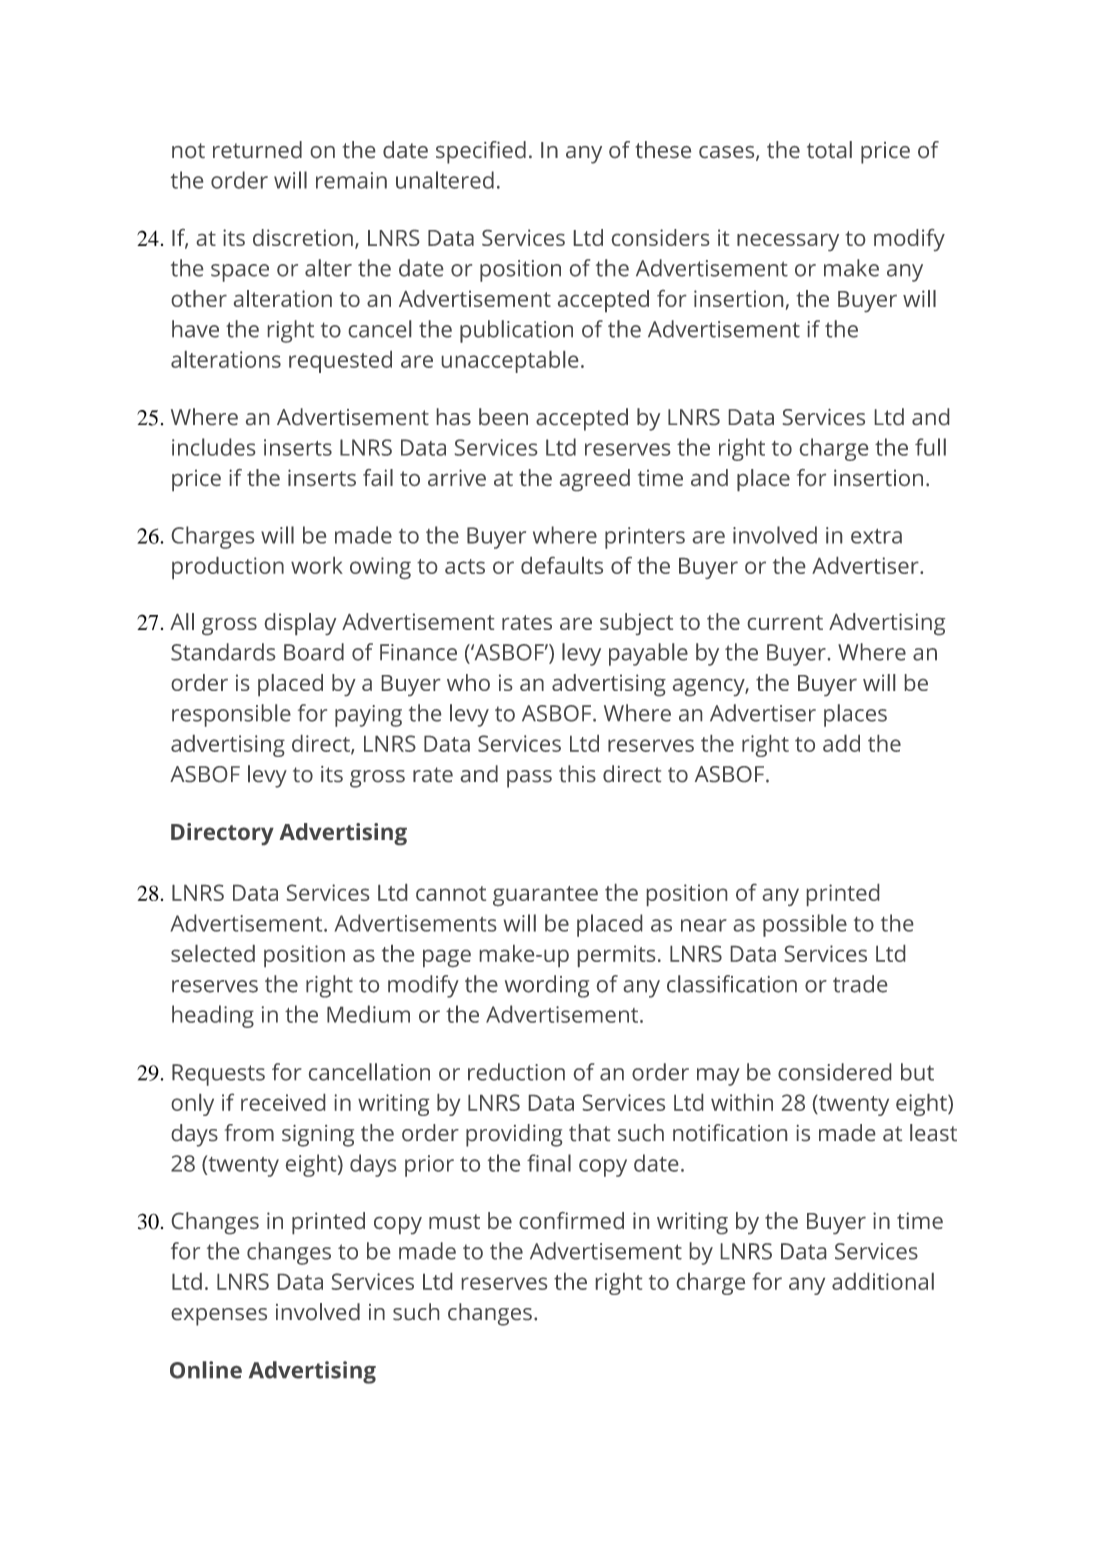  I want to click on total, so click(829, 149).
